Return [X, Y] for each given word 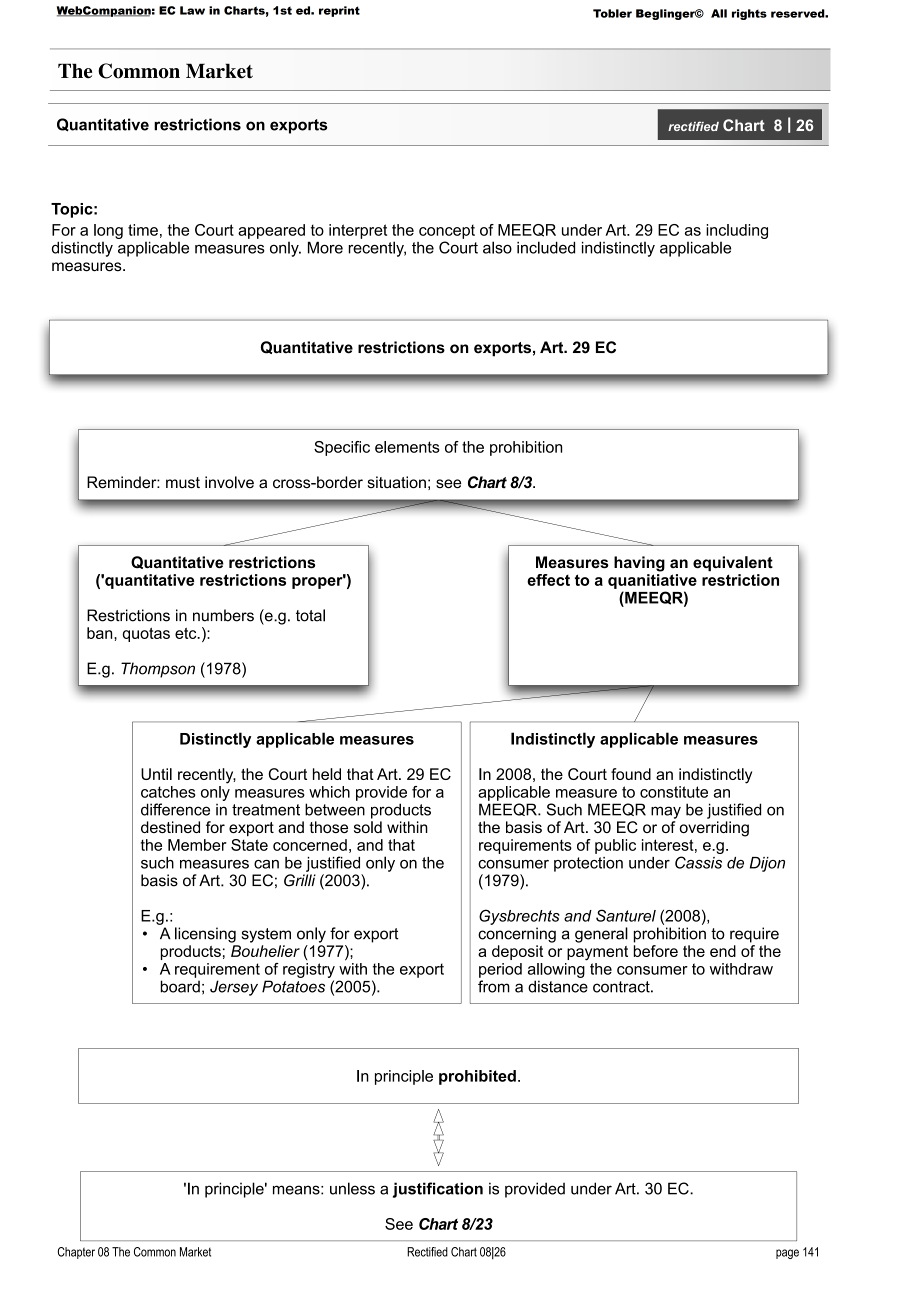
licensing [205, 935]
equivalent [733, 563]
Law [192, 10]
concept [447, 232]
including [737, 231]
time [143, 230]
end [723, 951]
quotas [146, 635]
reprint [339, 11]
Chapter [76, 1253]
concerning [517, 935]
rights [749, 14]
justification [438, 1190]
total [310, 615]
